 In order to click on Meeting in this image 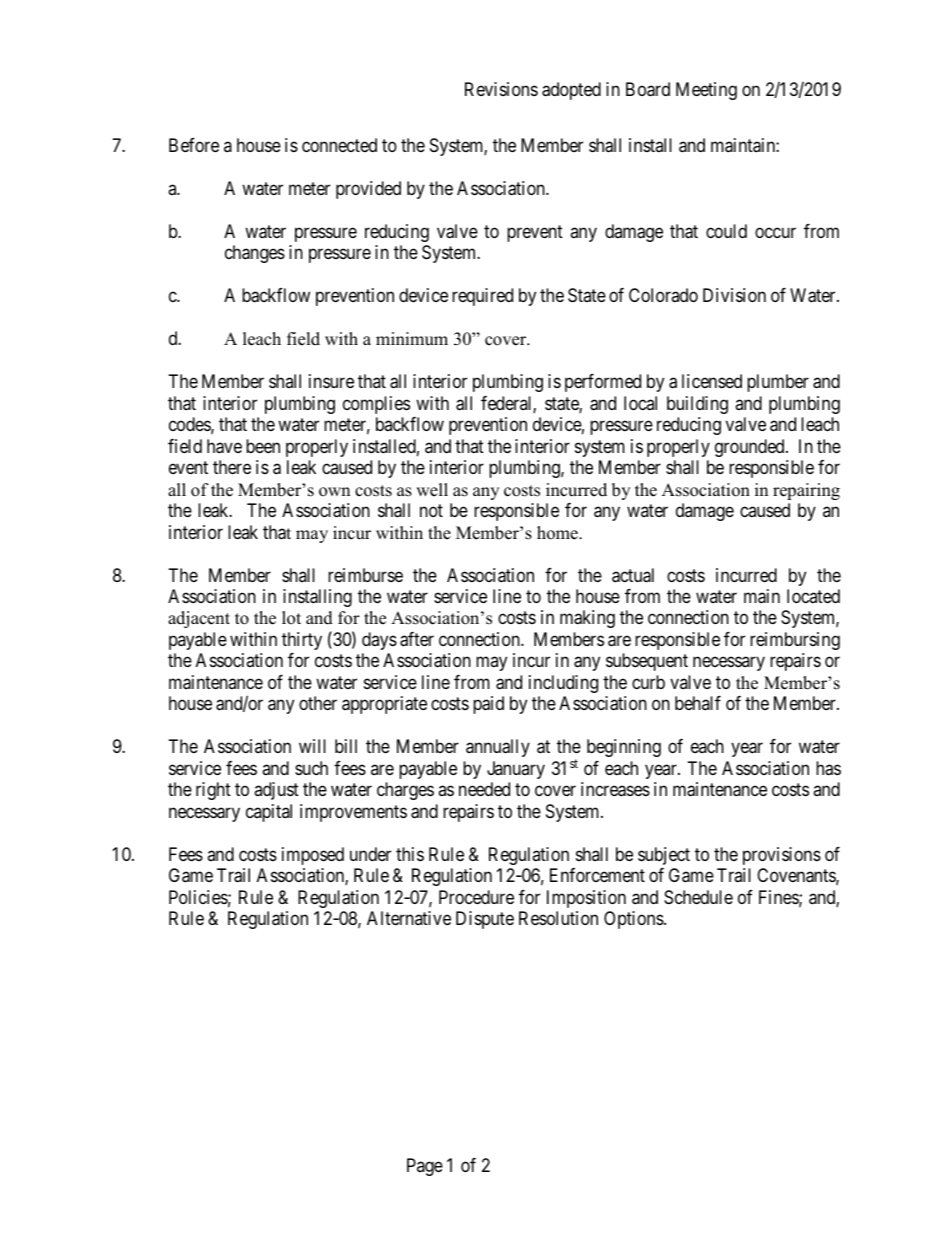, I will do `click(706, 91)`.
